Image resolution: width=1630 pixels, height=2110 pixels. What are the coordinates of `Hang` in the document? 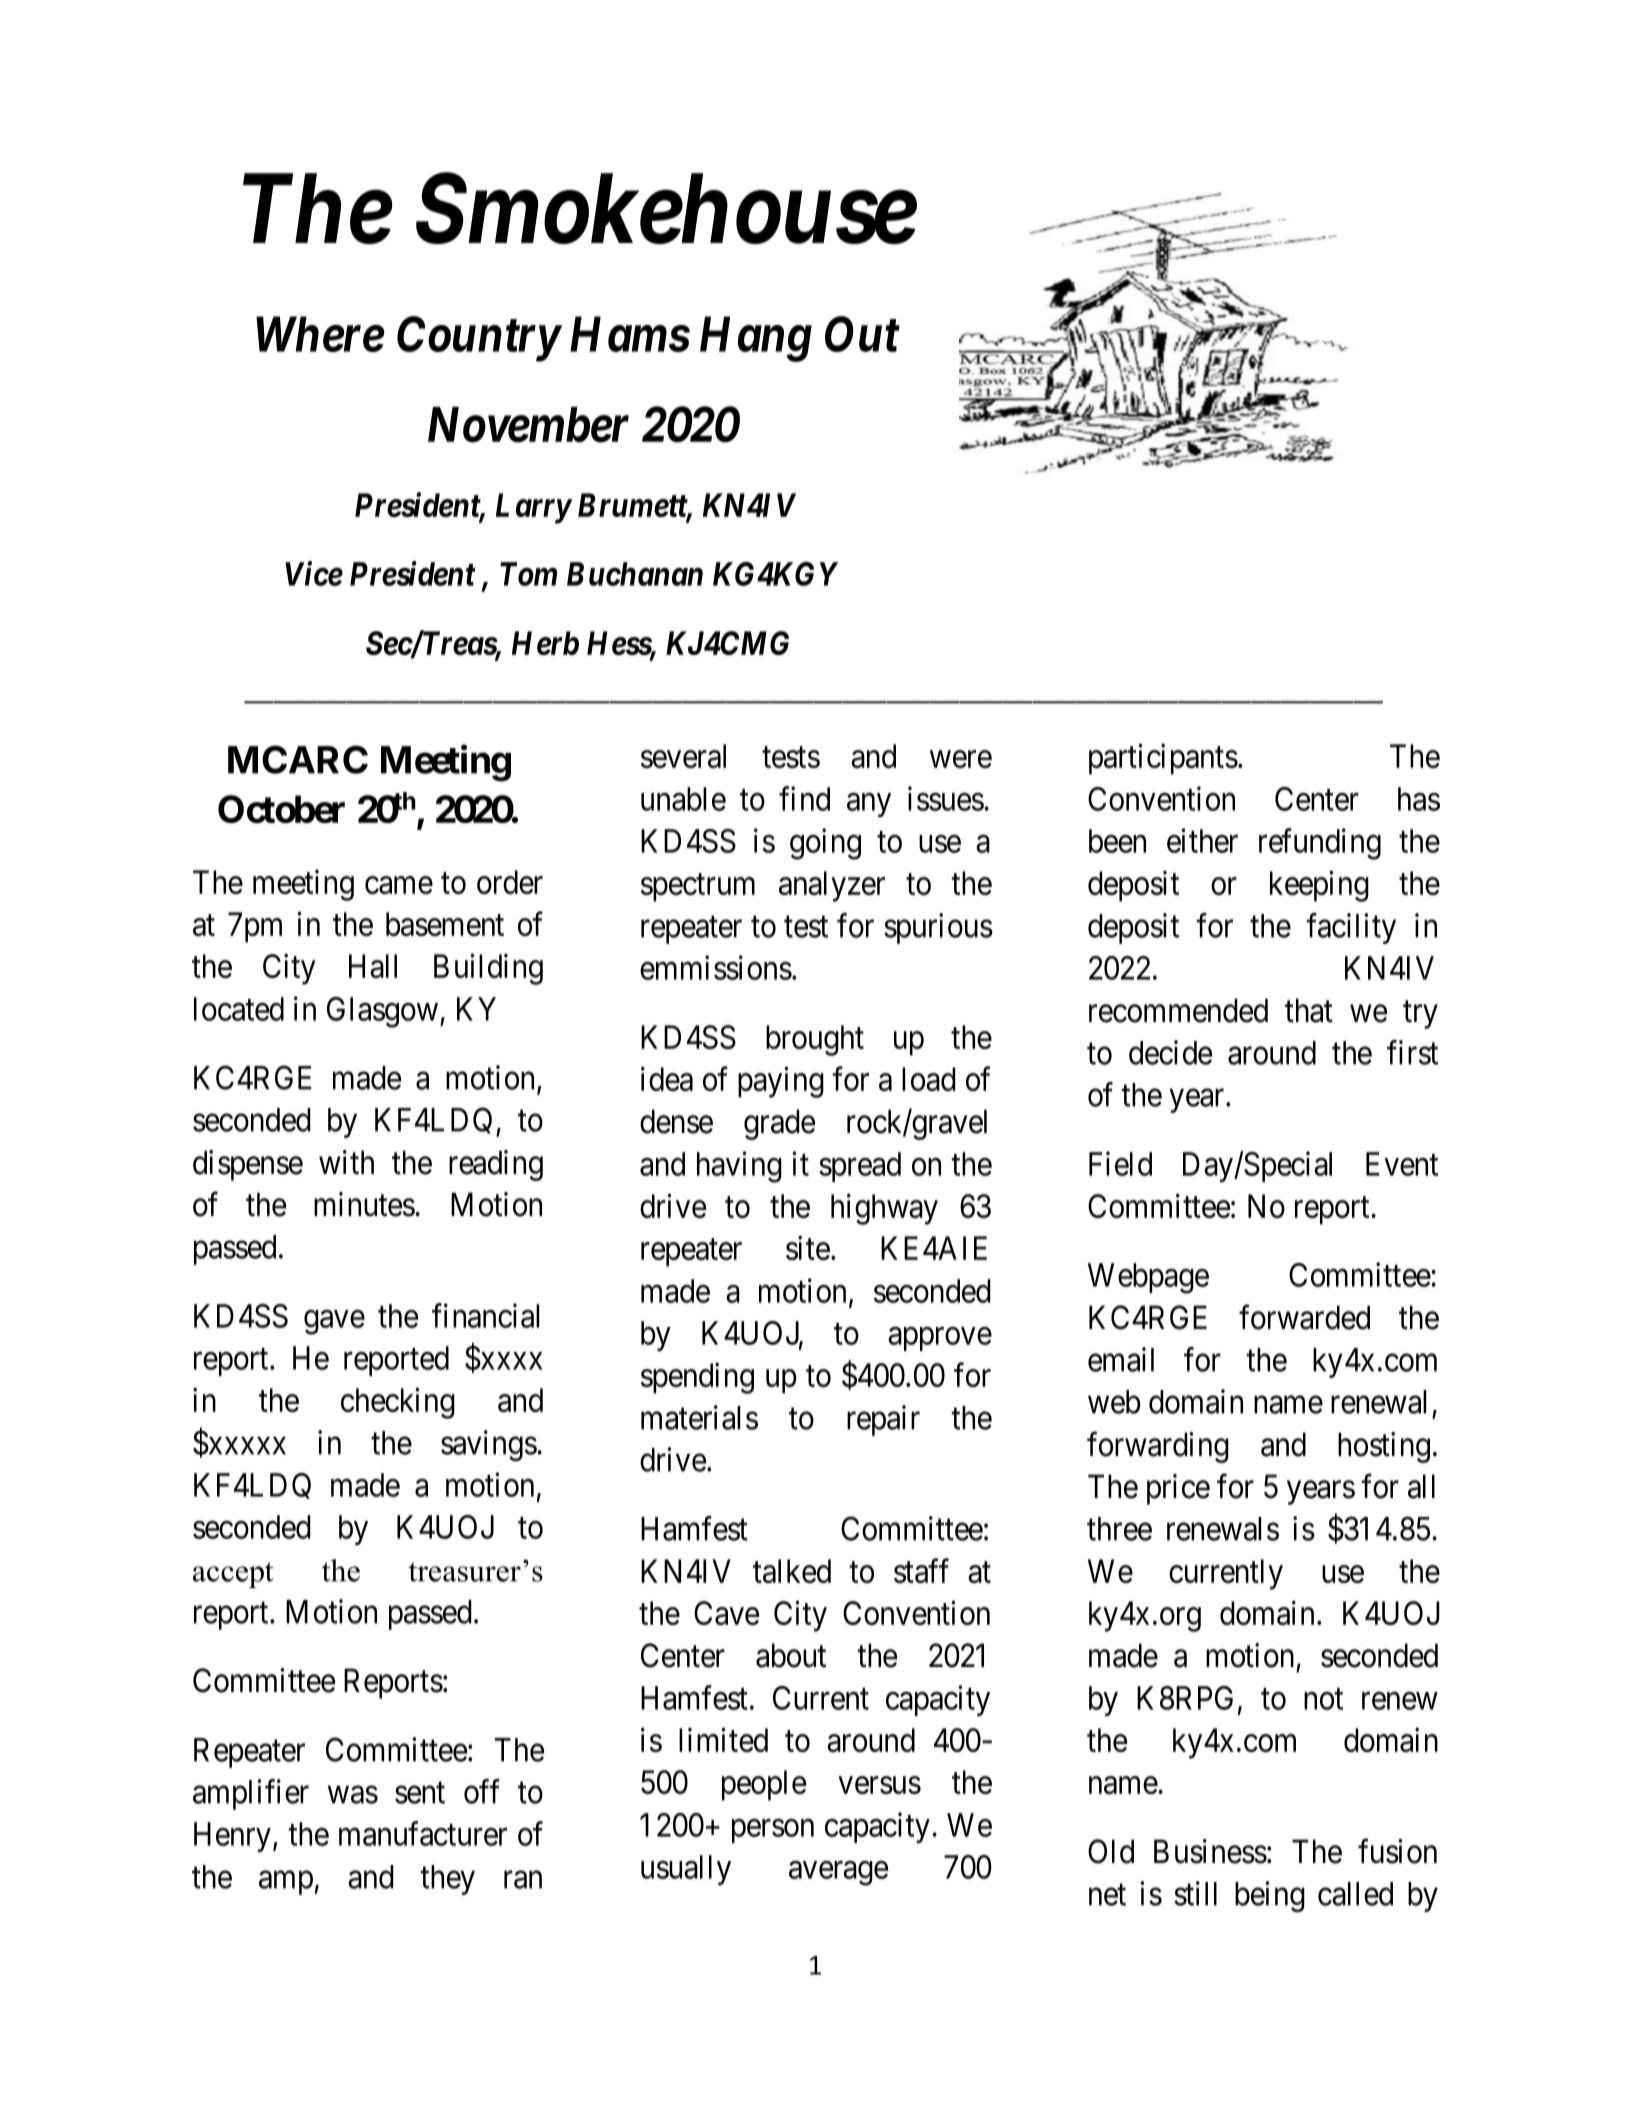 It's located at (756, 339).
